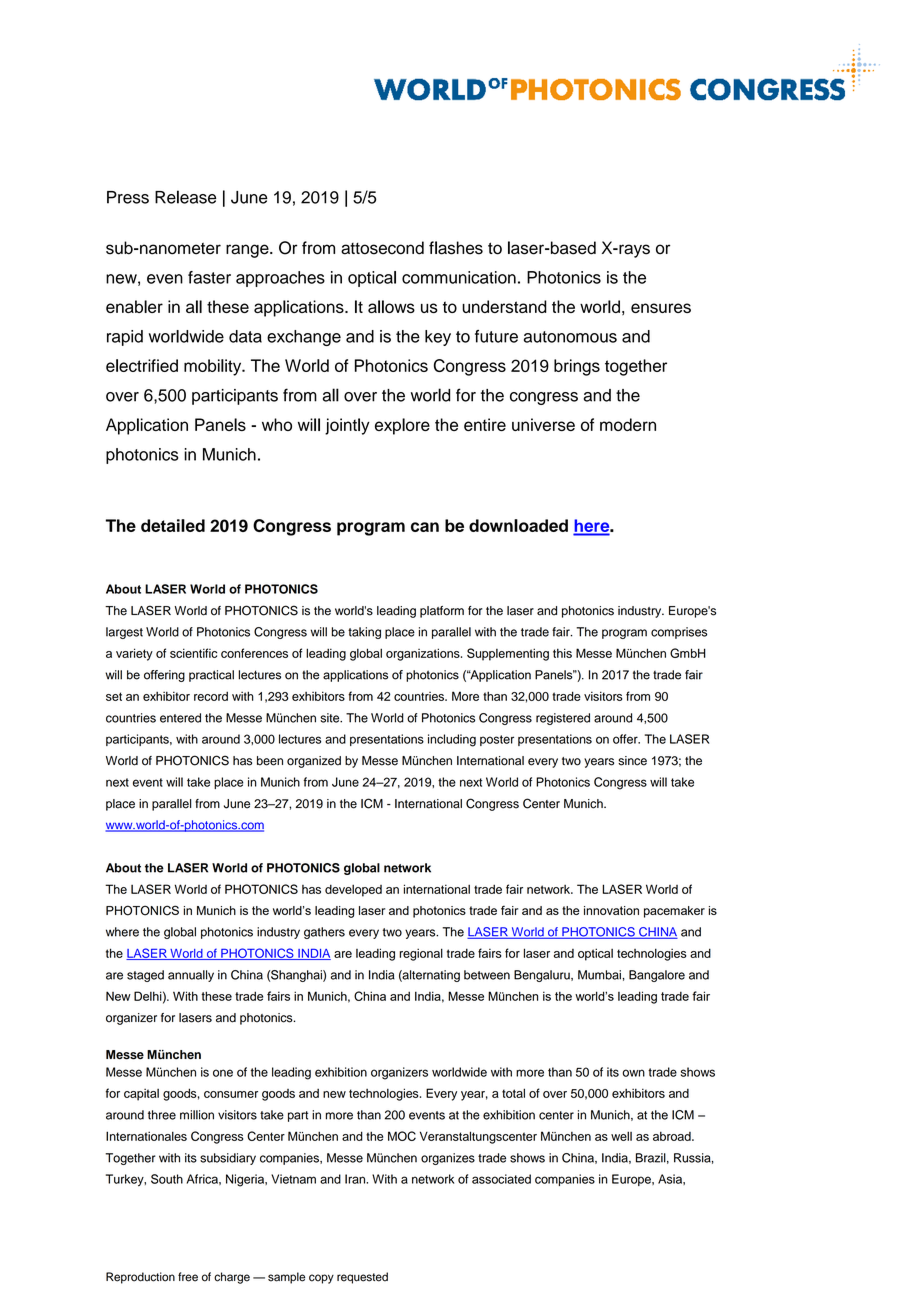 The image size is (924, 1308). Describe the element at coordinates (600, 975) in the image. I see `Mumbai` at that location.
